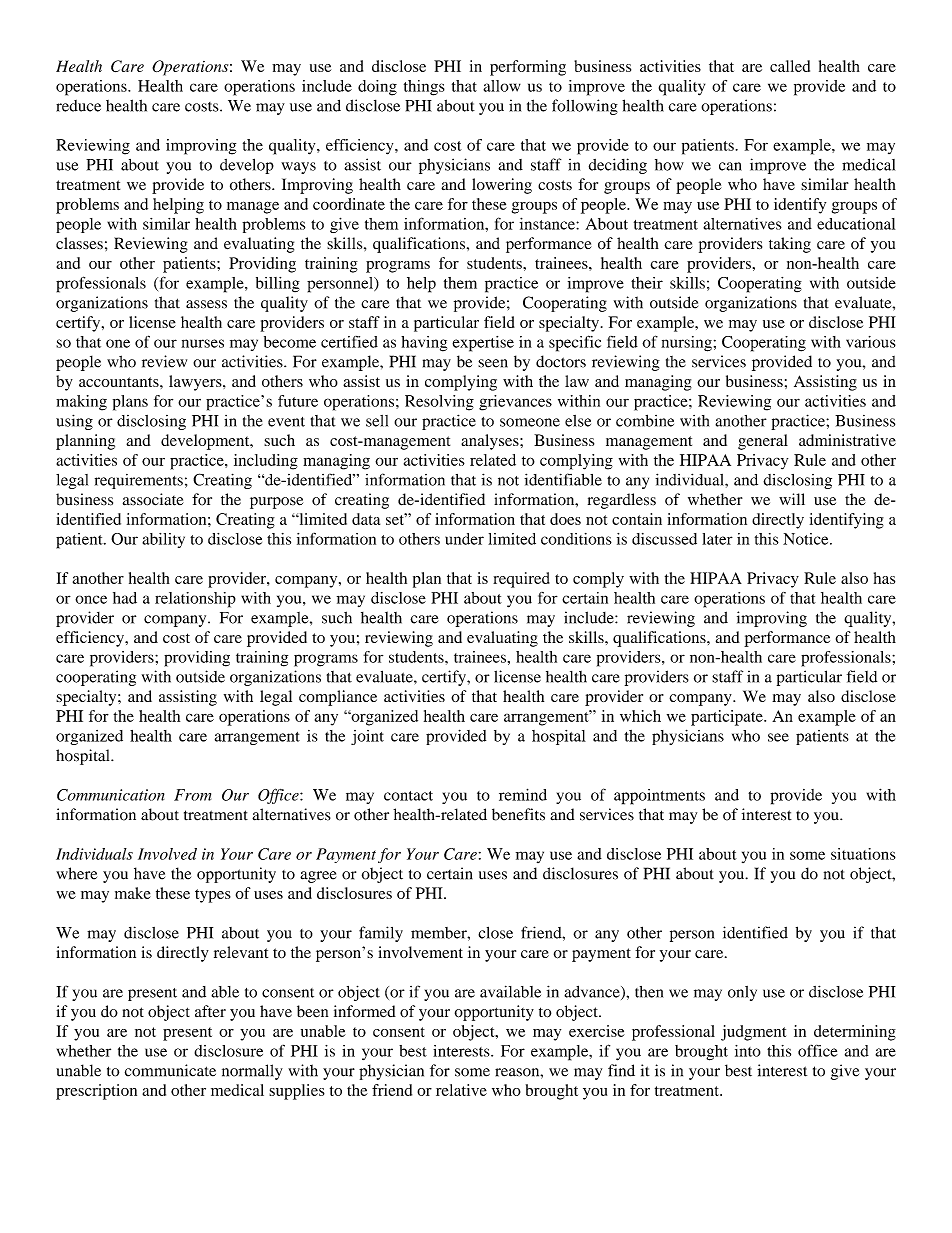 The width and height of the page is (952, 1233). I want to click on required, so click(521, 580).
